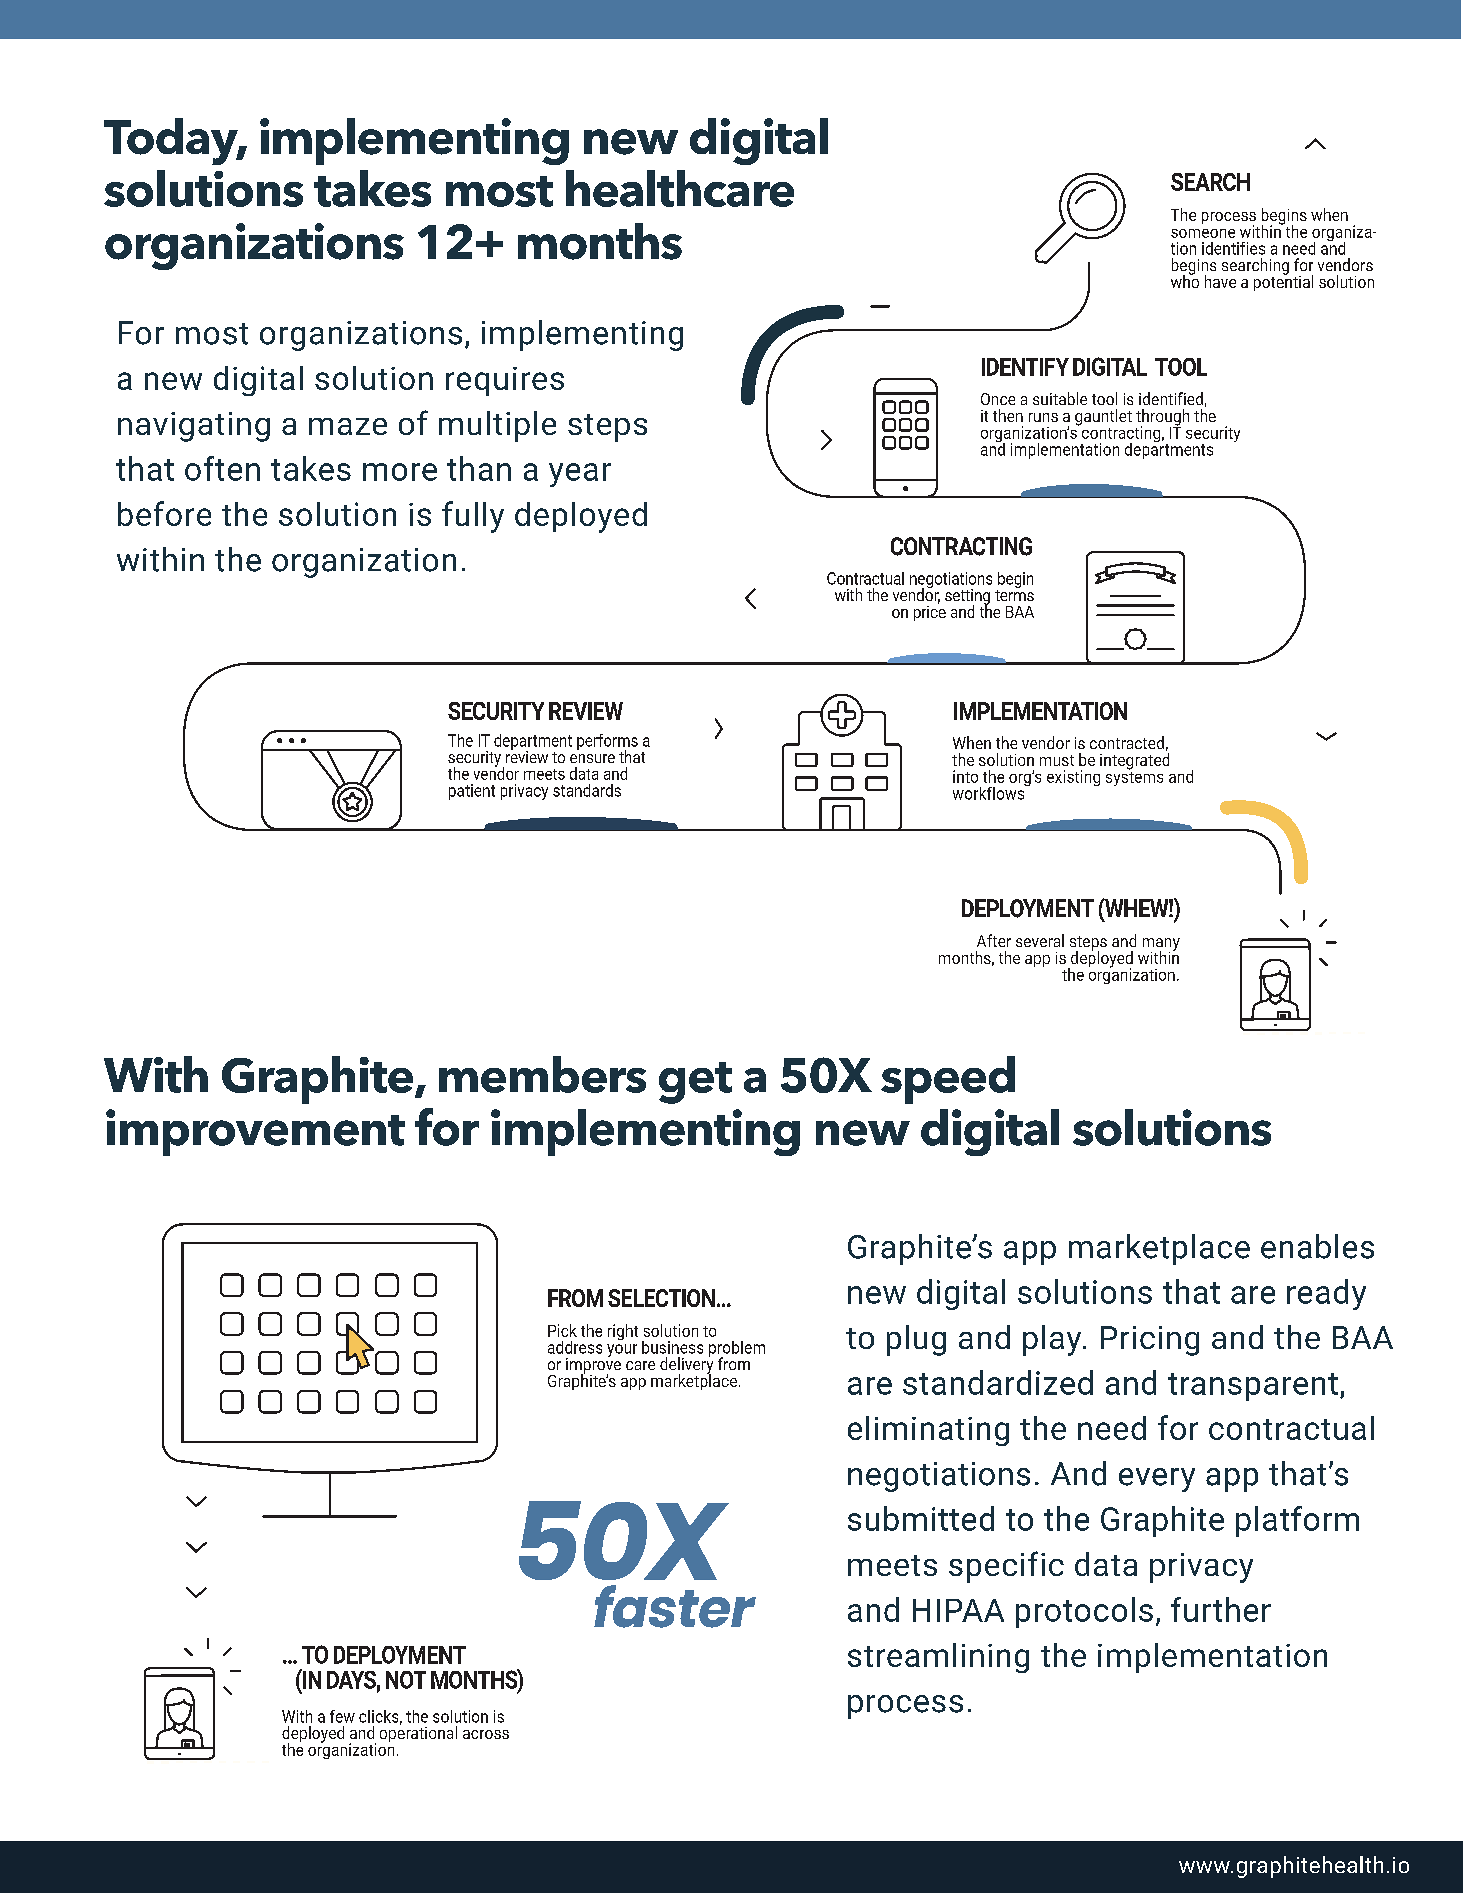 The height and width of the screenshot is (1893, 1463). What do you see at coordinates (348, 426) in the screenshot?
I see `maze` at bounding box center [348, 426].
